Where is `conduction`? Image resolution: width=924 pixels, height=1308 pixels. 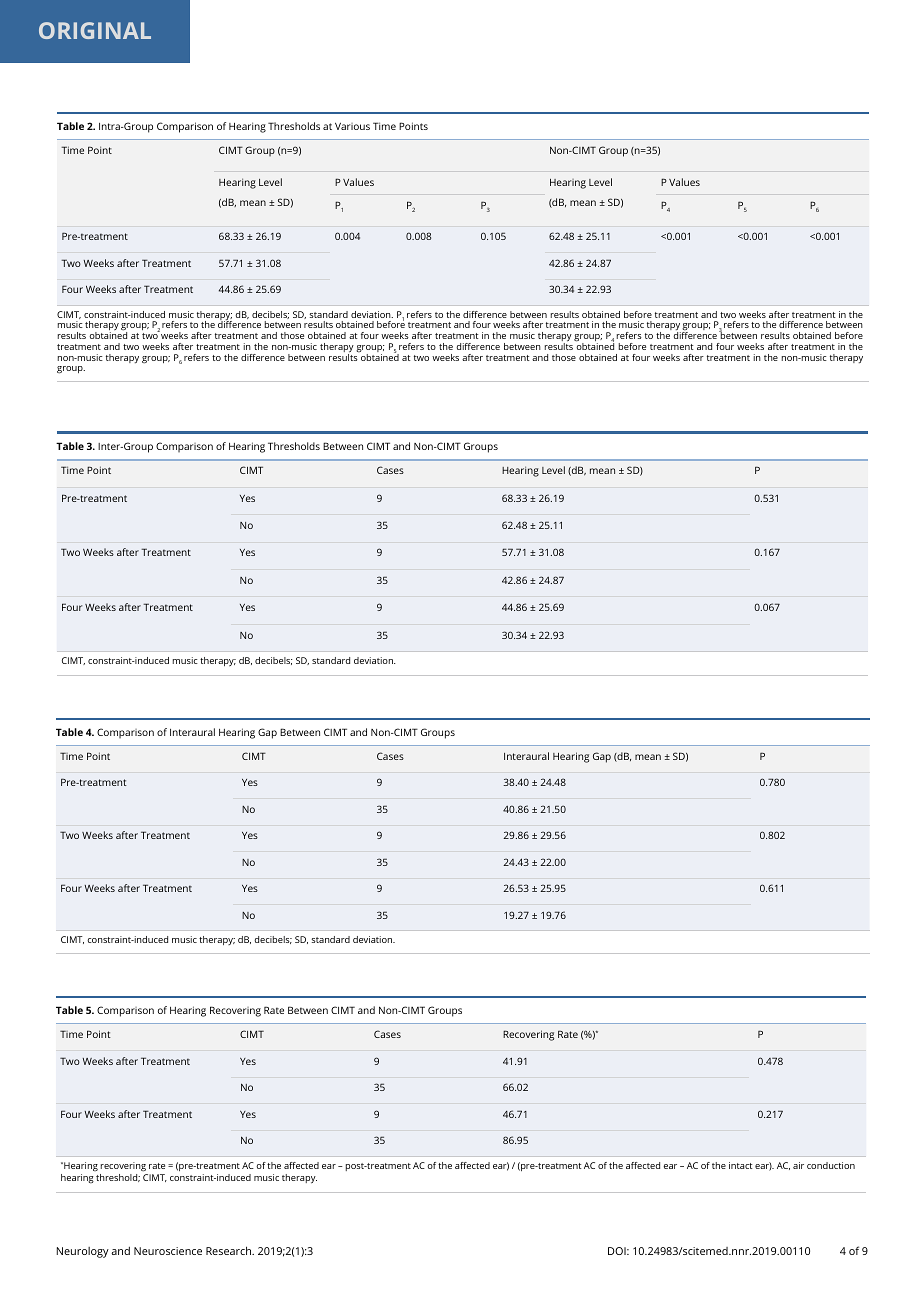
conduction is located at coordinates (831, 1165).
